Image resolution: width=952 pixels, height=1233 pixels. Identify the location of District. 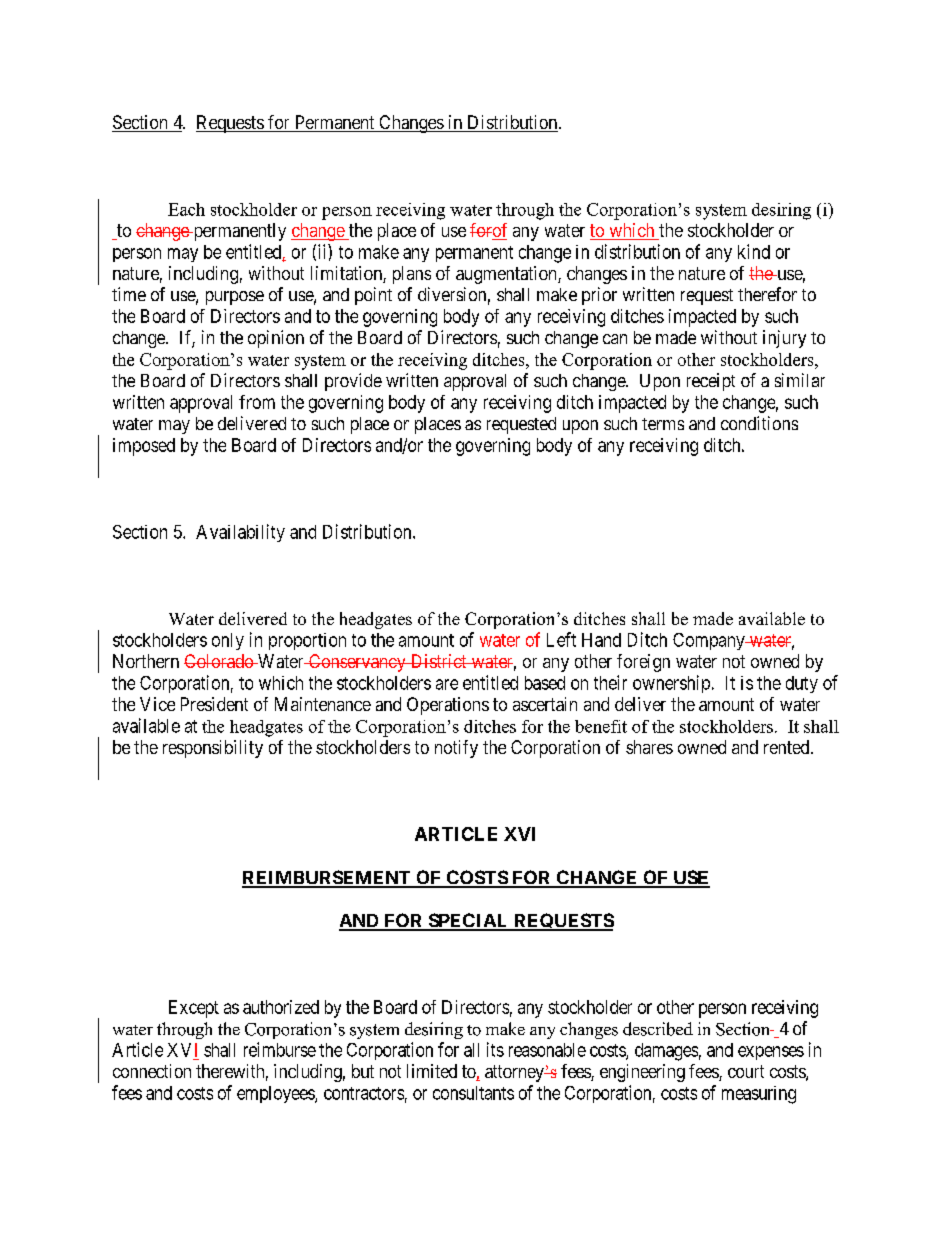
(438, 661).
